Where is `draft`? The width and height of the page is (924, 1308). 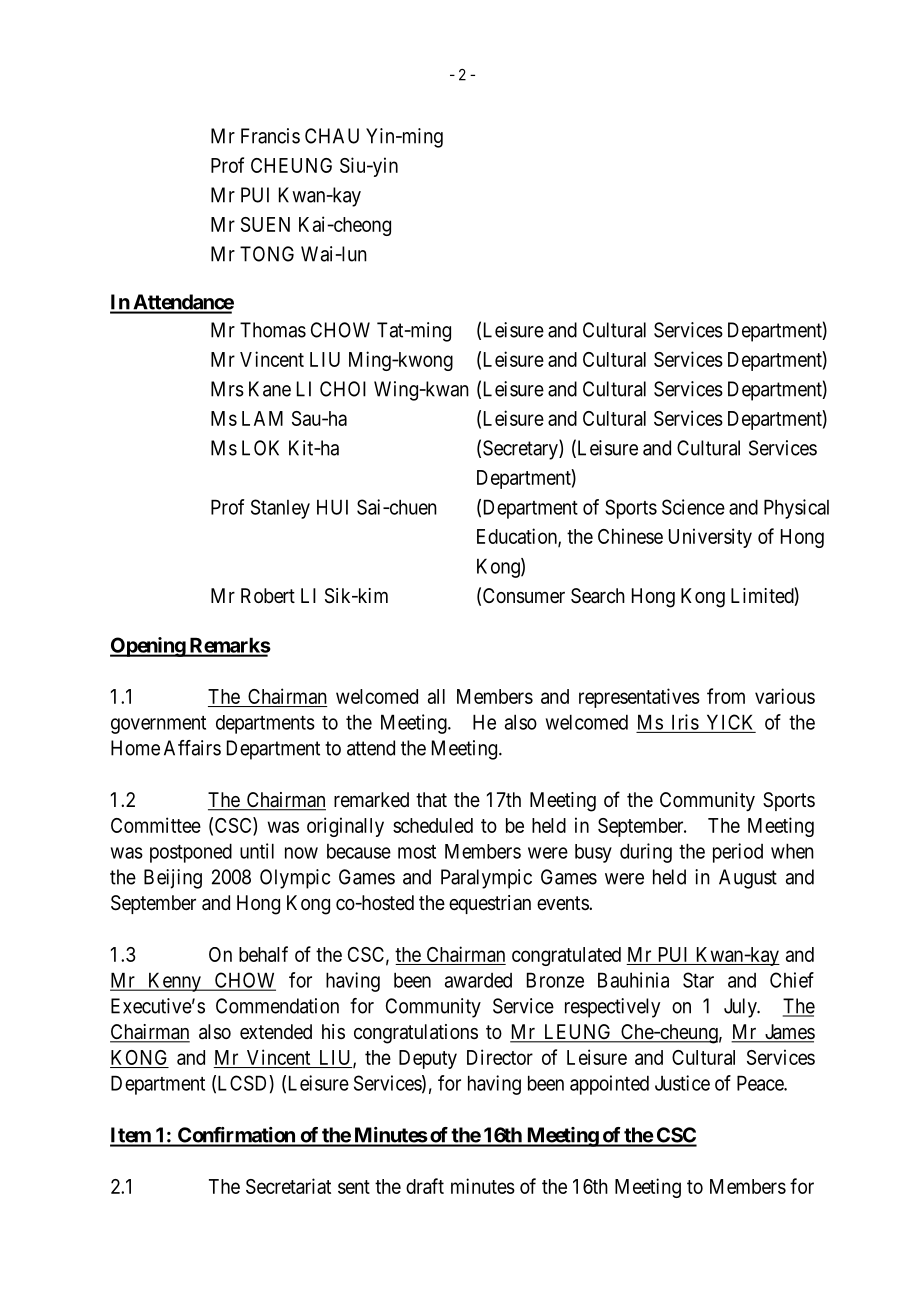
draft is located at coordinates (425, 1186).
